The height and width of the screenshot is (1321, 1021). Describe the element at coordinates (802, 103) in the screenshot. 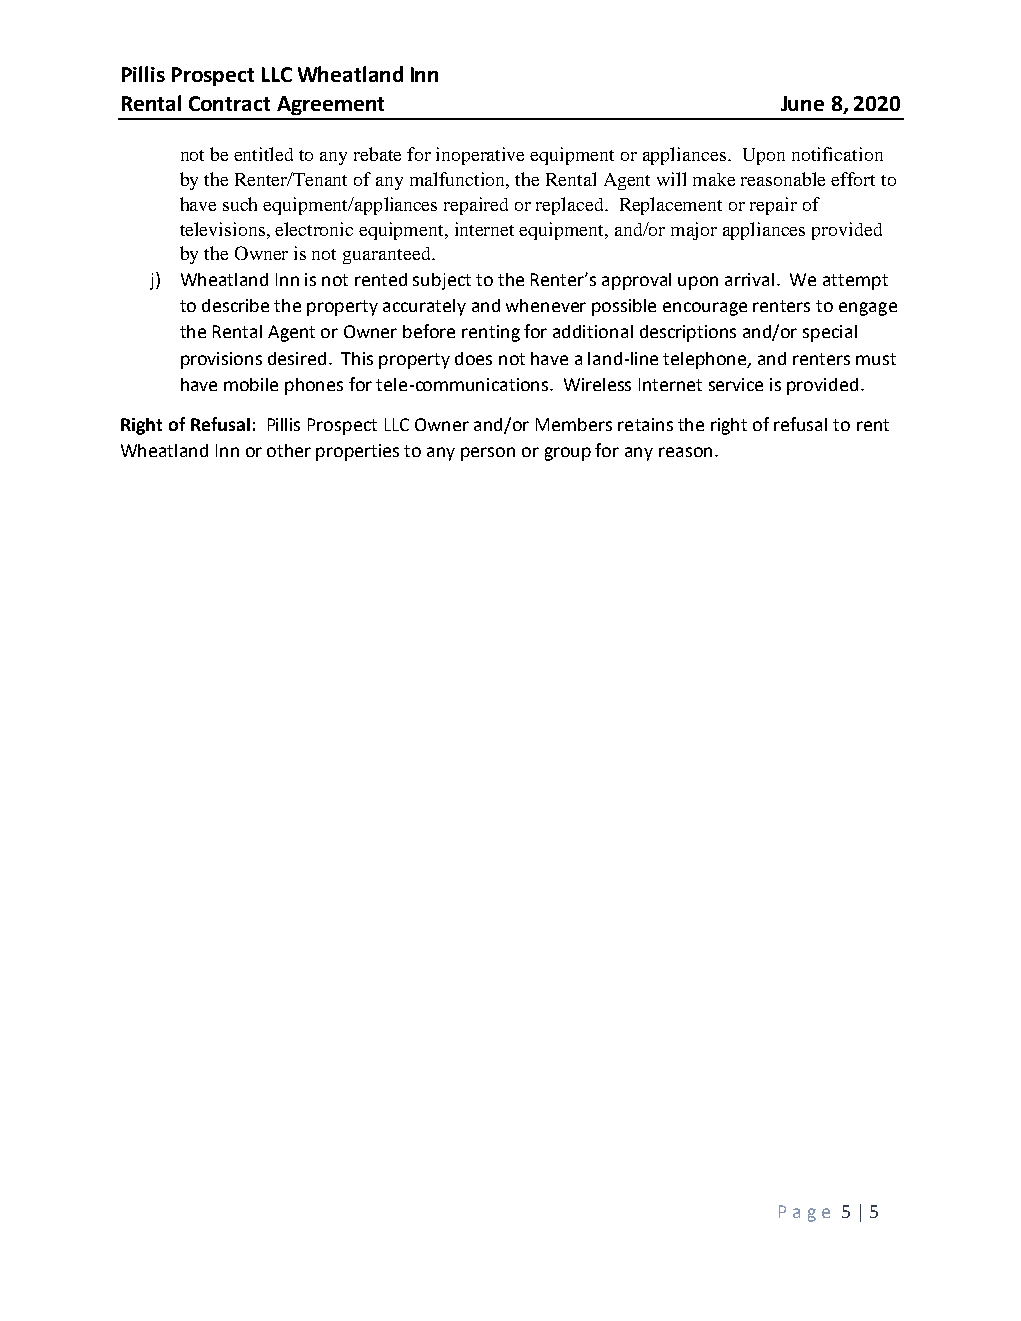

I see `June` at that location.
